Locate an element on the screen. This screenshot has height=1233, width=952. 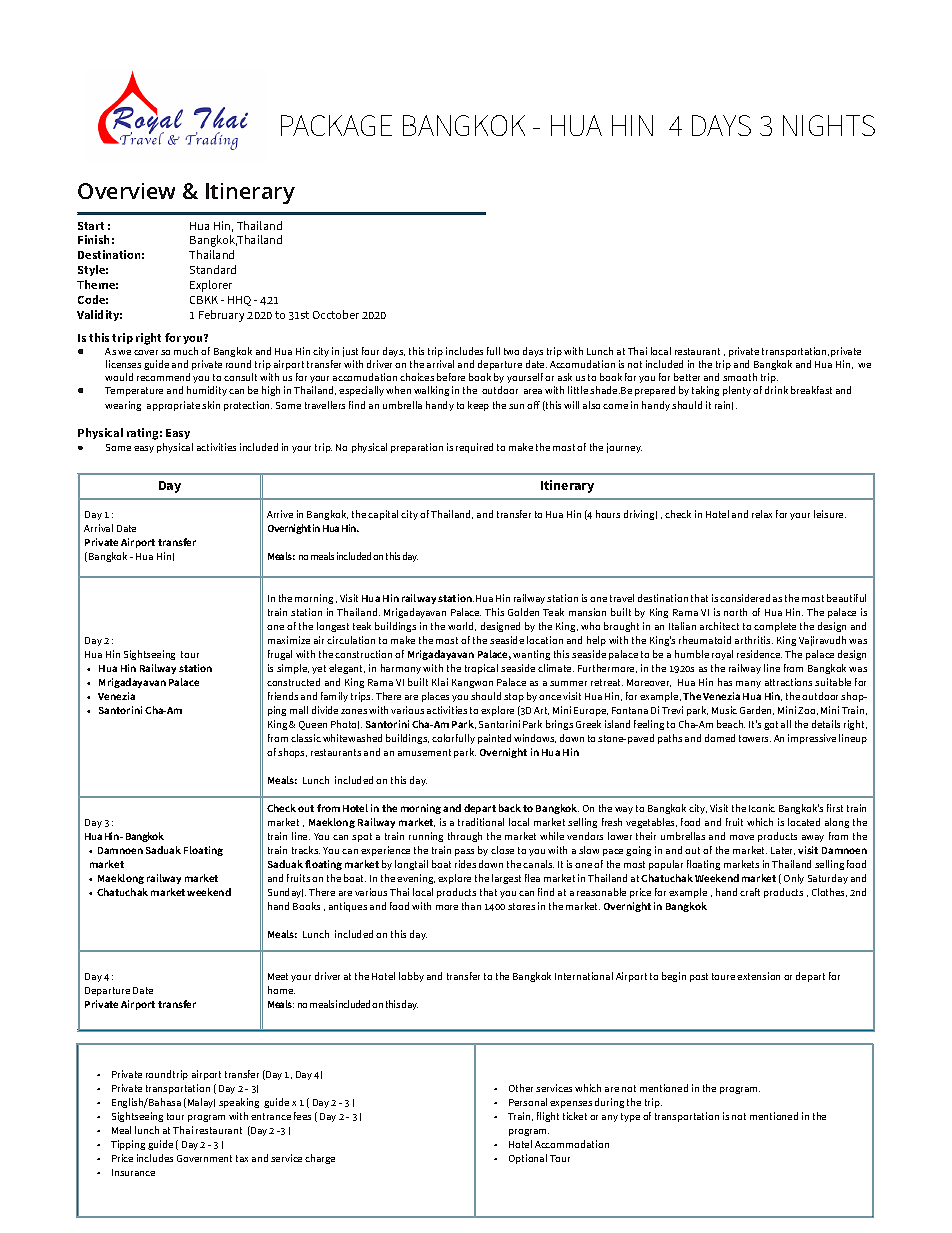
traditional is located at coordinates (481, 822).
